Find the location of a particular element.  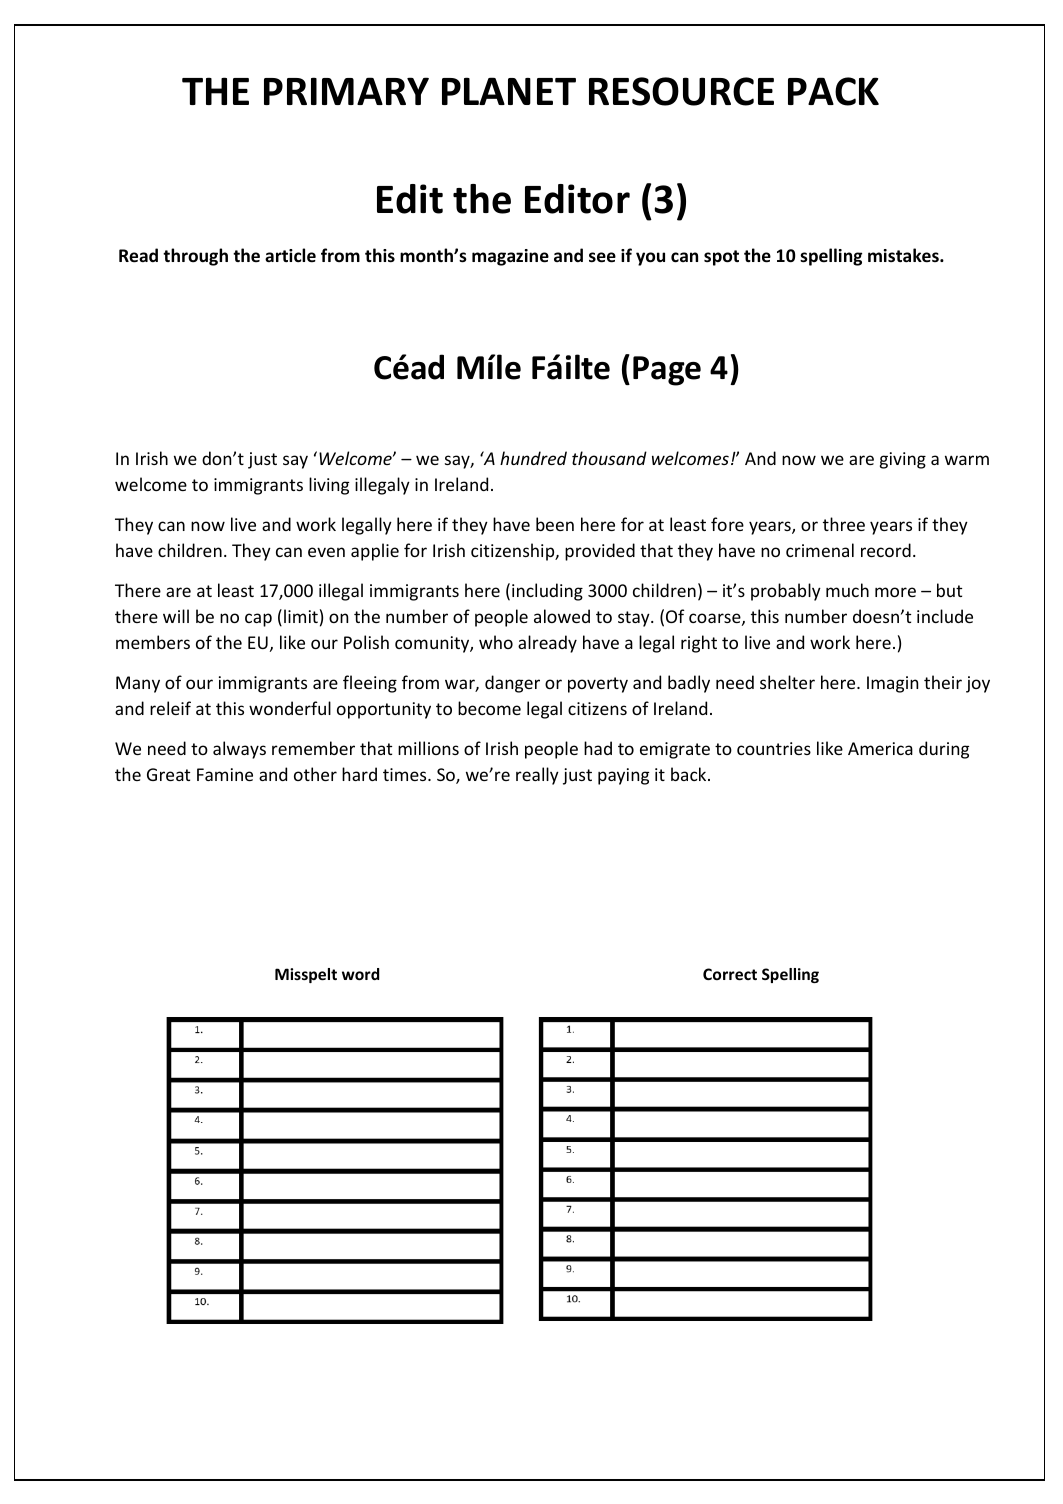

PACK is located at coordinates (833, 91).
